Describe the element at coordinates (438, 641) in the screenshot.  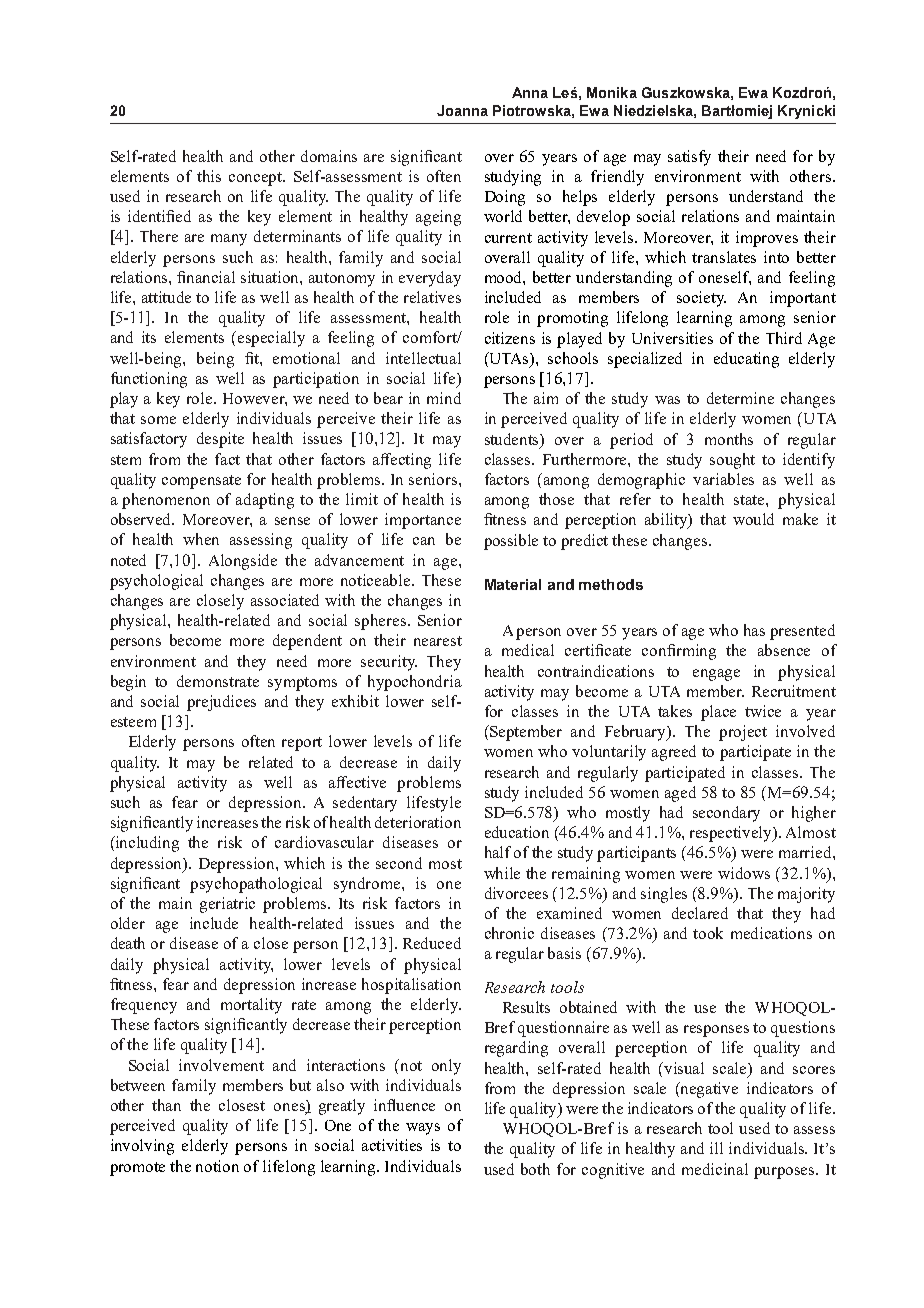
I see `nearest` at that location.
